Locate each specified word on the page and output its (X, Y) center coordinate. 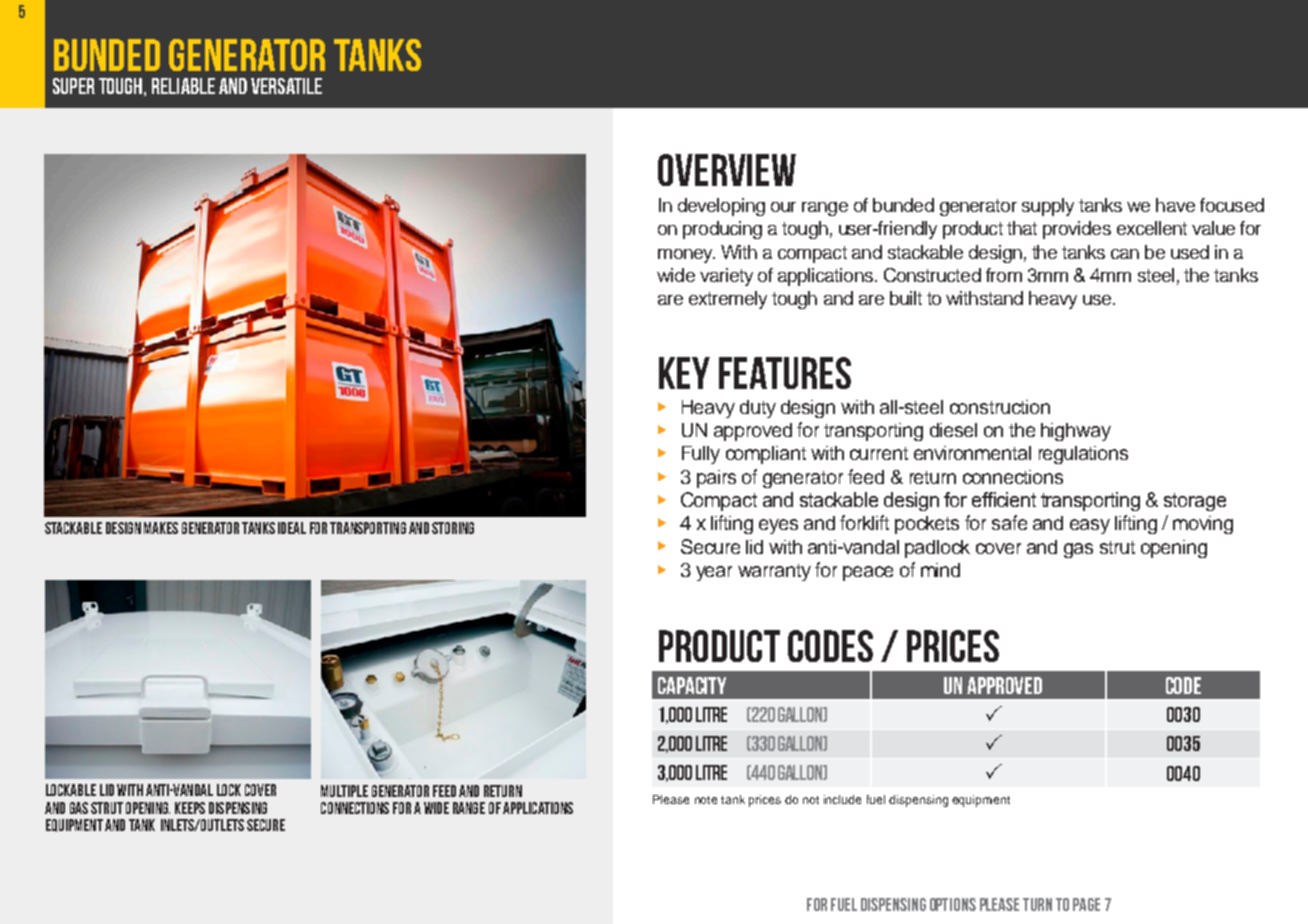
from (1004, 275)
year (714, 573)
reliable (183, 86)
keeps (190, 808)
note (706, 800)
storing (453, 528)
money (686, 256)
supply (1048, 207)
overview (727, 170)
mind (940, 570)
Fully (701, 455)
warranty (774, 572)
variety (726, 277)
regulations (1083, 455)
